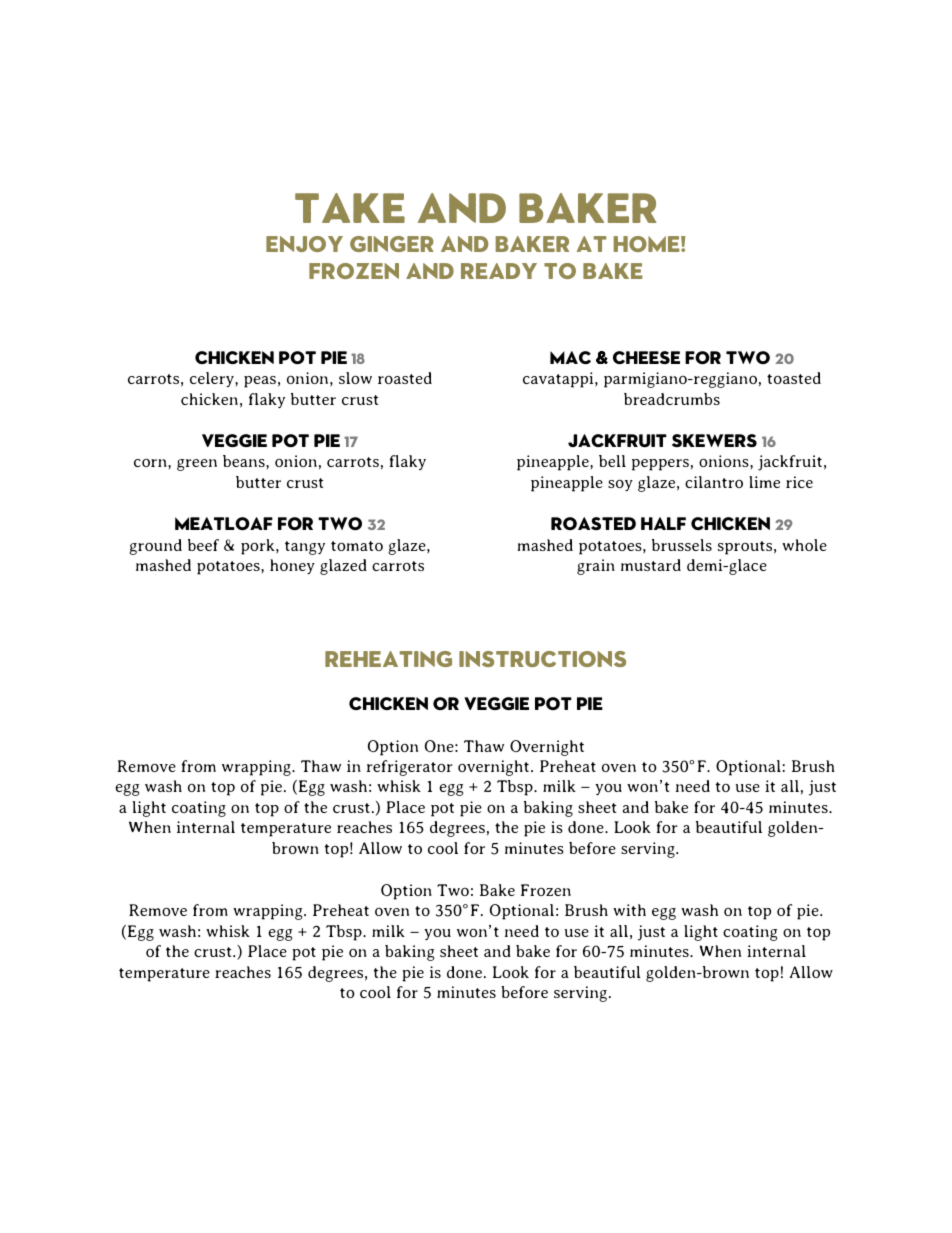 This screenshot has height=1233, width=952. Describe the element at coordinates (304, 244) in the screenshot. I see `Enjoy` at that location.
